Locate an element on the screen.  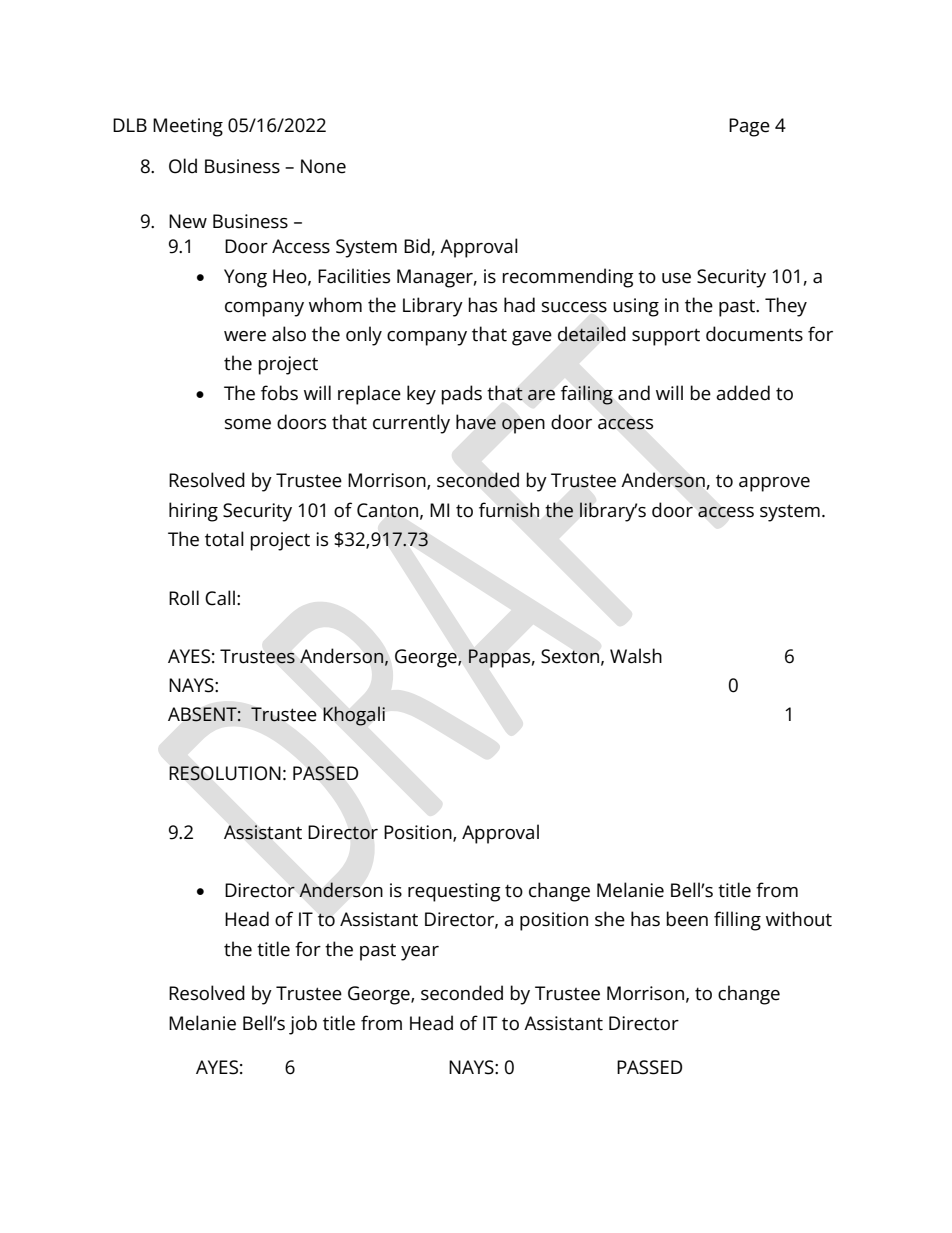
approve is located at coordinates (774, 484).
